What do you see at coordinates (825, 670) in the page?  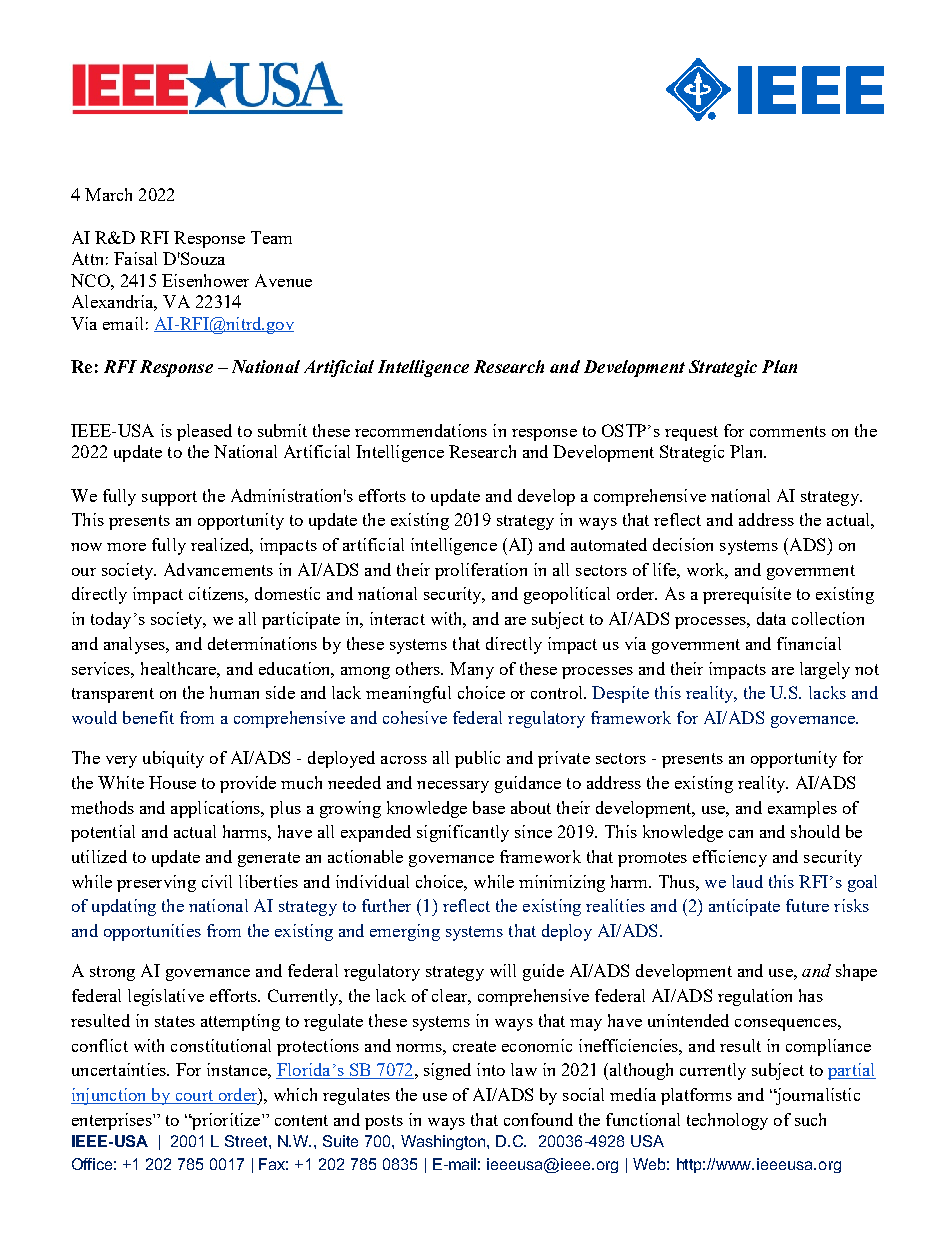 I see `largely` at bounding box center [825, 670].
